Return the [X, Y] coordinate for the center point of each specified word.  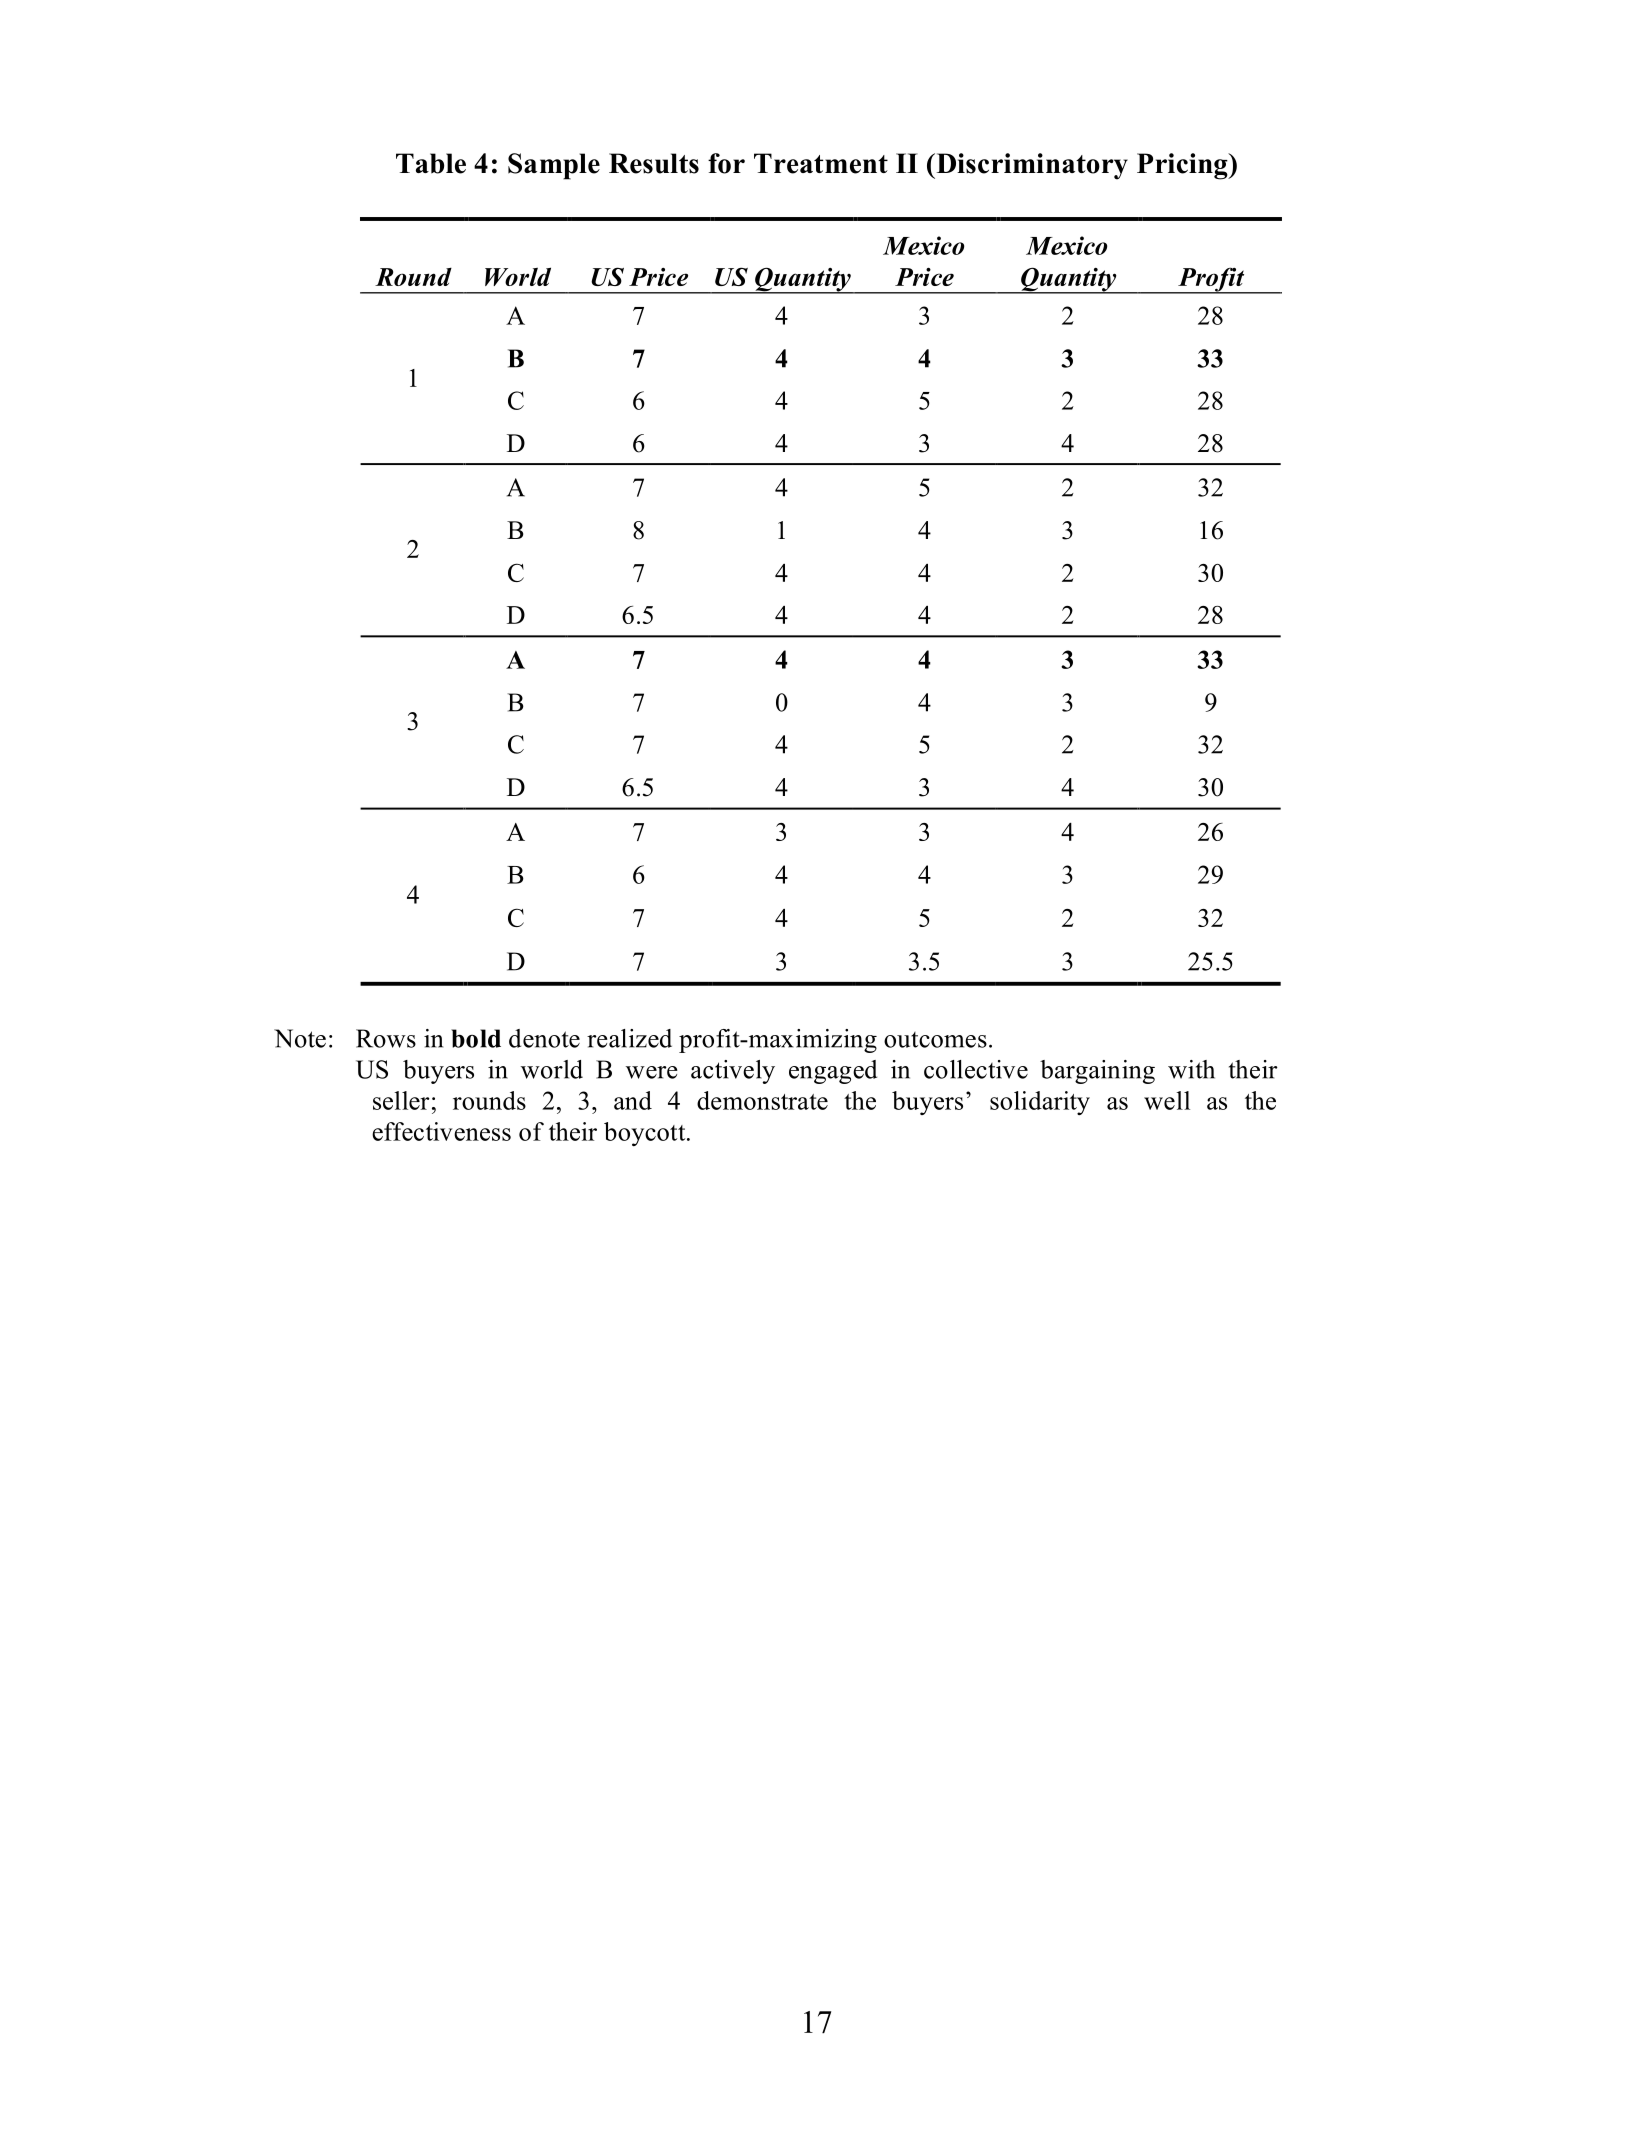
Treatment [821, 163]
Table [431, 163]
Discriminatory [1031, 166]
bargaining [1097, 1072]
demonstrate [762, 1100]
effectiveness [441, 1131]
